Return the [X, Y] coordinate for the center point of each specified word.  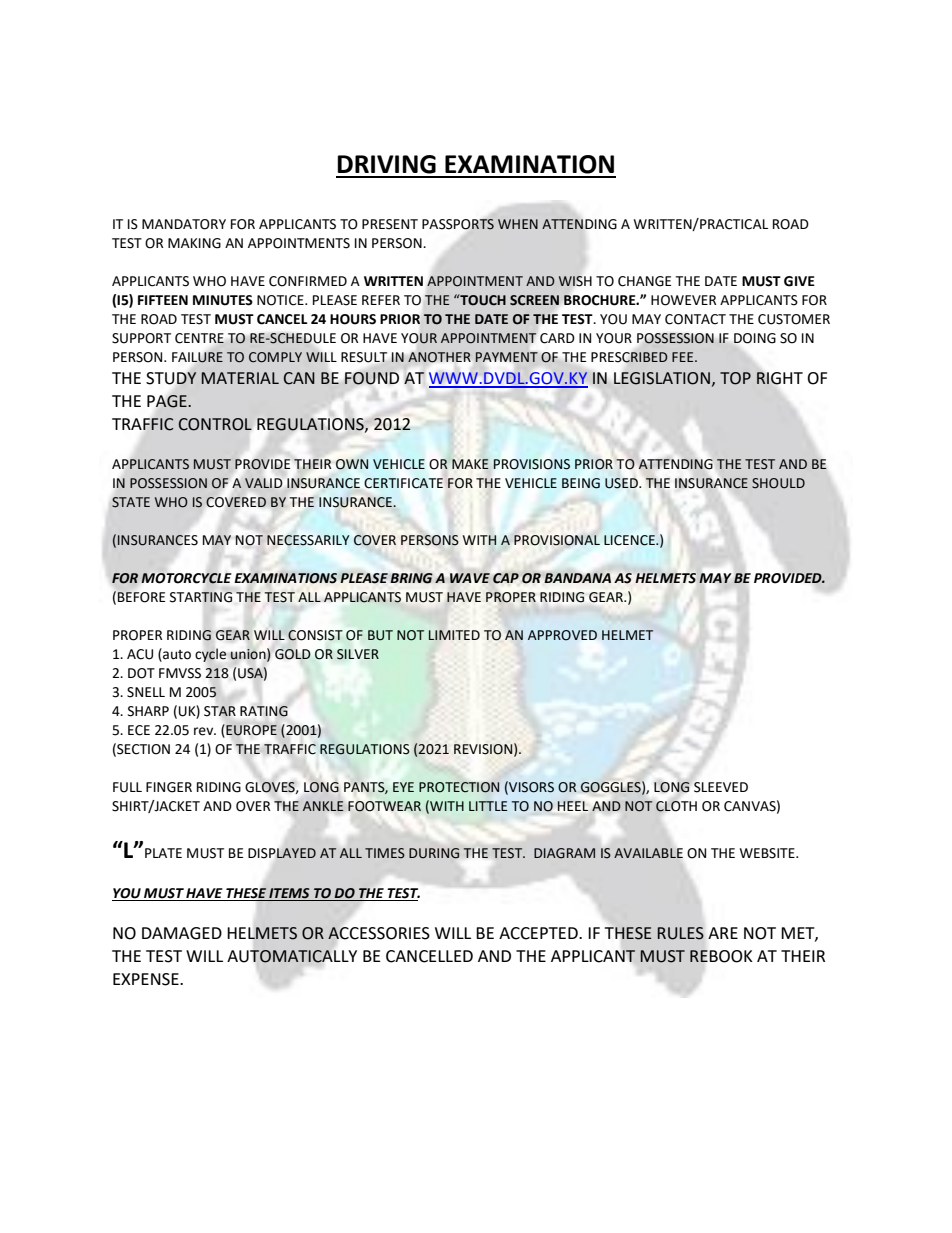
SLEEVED [721, 787]
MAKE [470, 464]
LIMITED [454, 635]
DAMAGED [182, 933]
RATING [264, 711]
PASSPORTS [458, 224]
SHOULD [778, 483]
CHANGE [644, 281]
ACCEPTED [539, 933]
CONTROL [215, 424]
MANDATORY [184, 224]
